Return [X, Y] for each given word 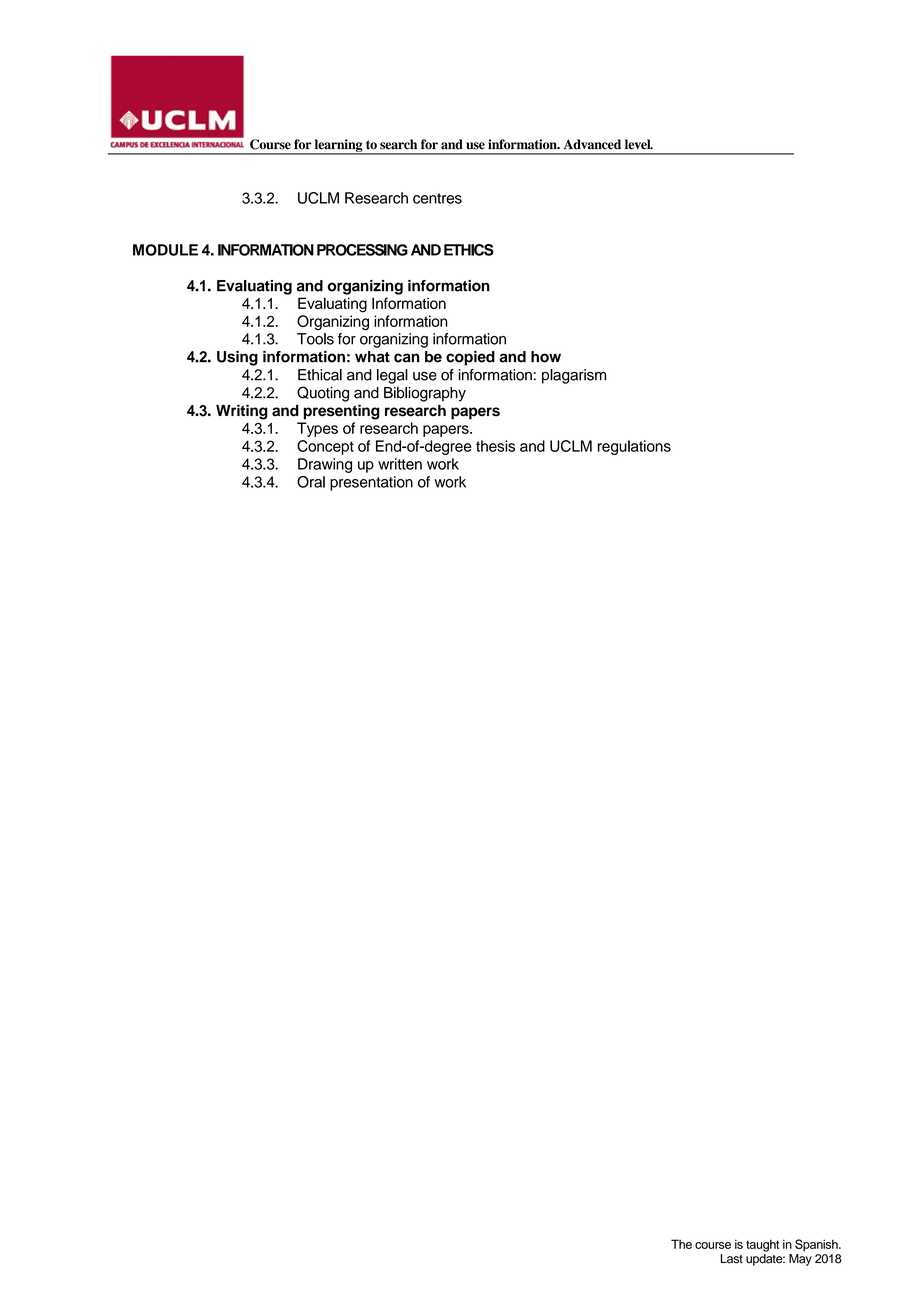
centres [437, 198]
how [546, 357]
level [639, 144]
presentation [371, 483]
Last [731, 1259]
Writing [242, 412]
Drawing [325, 465]
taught [762, 1246]
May [800, 1260]
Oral [311, 482]
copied [470, 358]
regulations [634, 447]
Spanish [817, 1245]
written [400, 464]
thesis [495, 446]
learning [338, 146]
